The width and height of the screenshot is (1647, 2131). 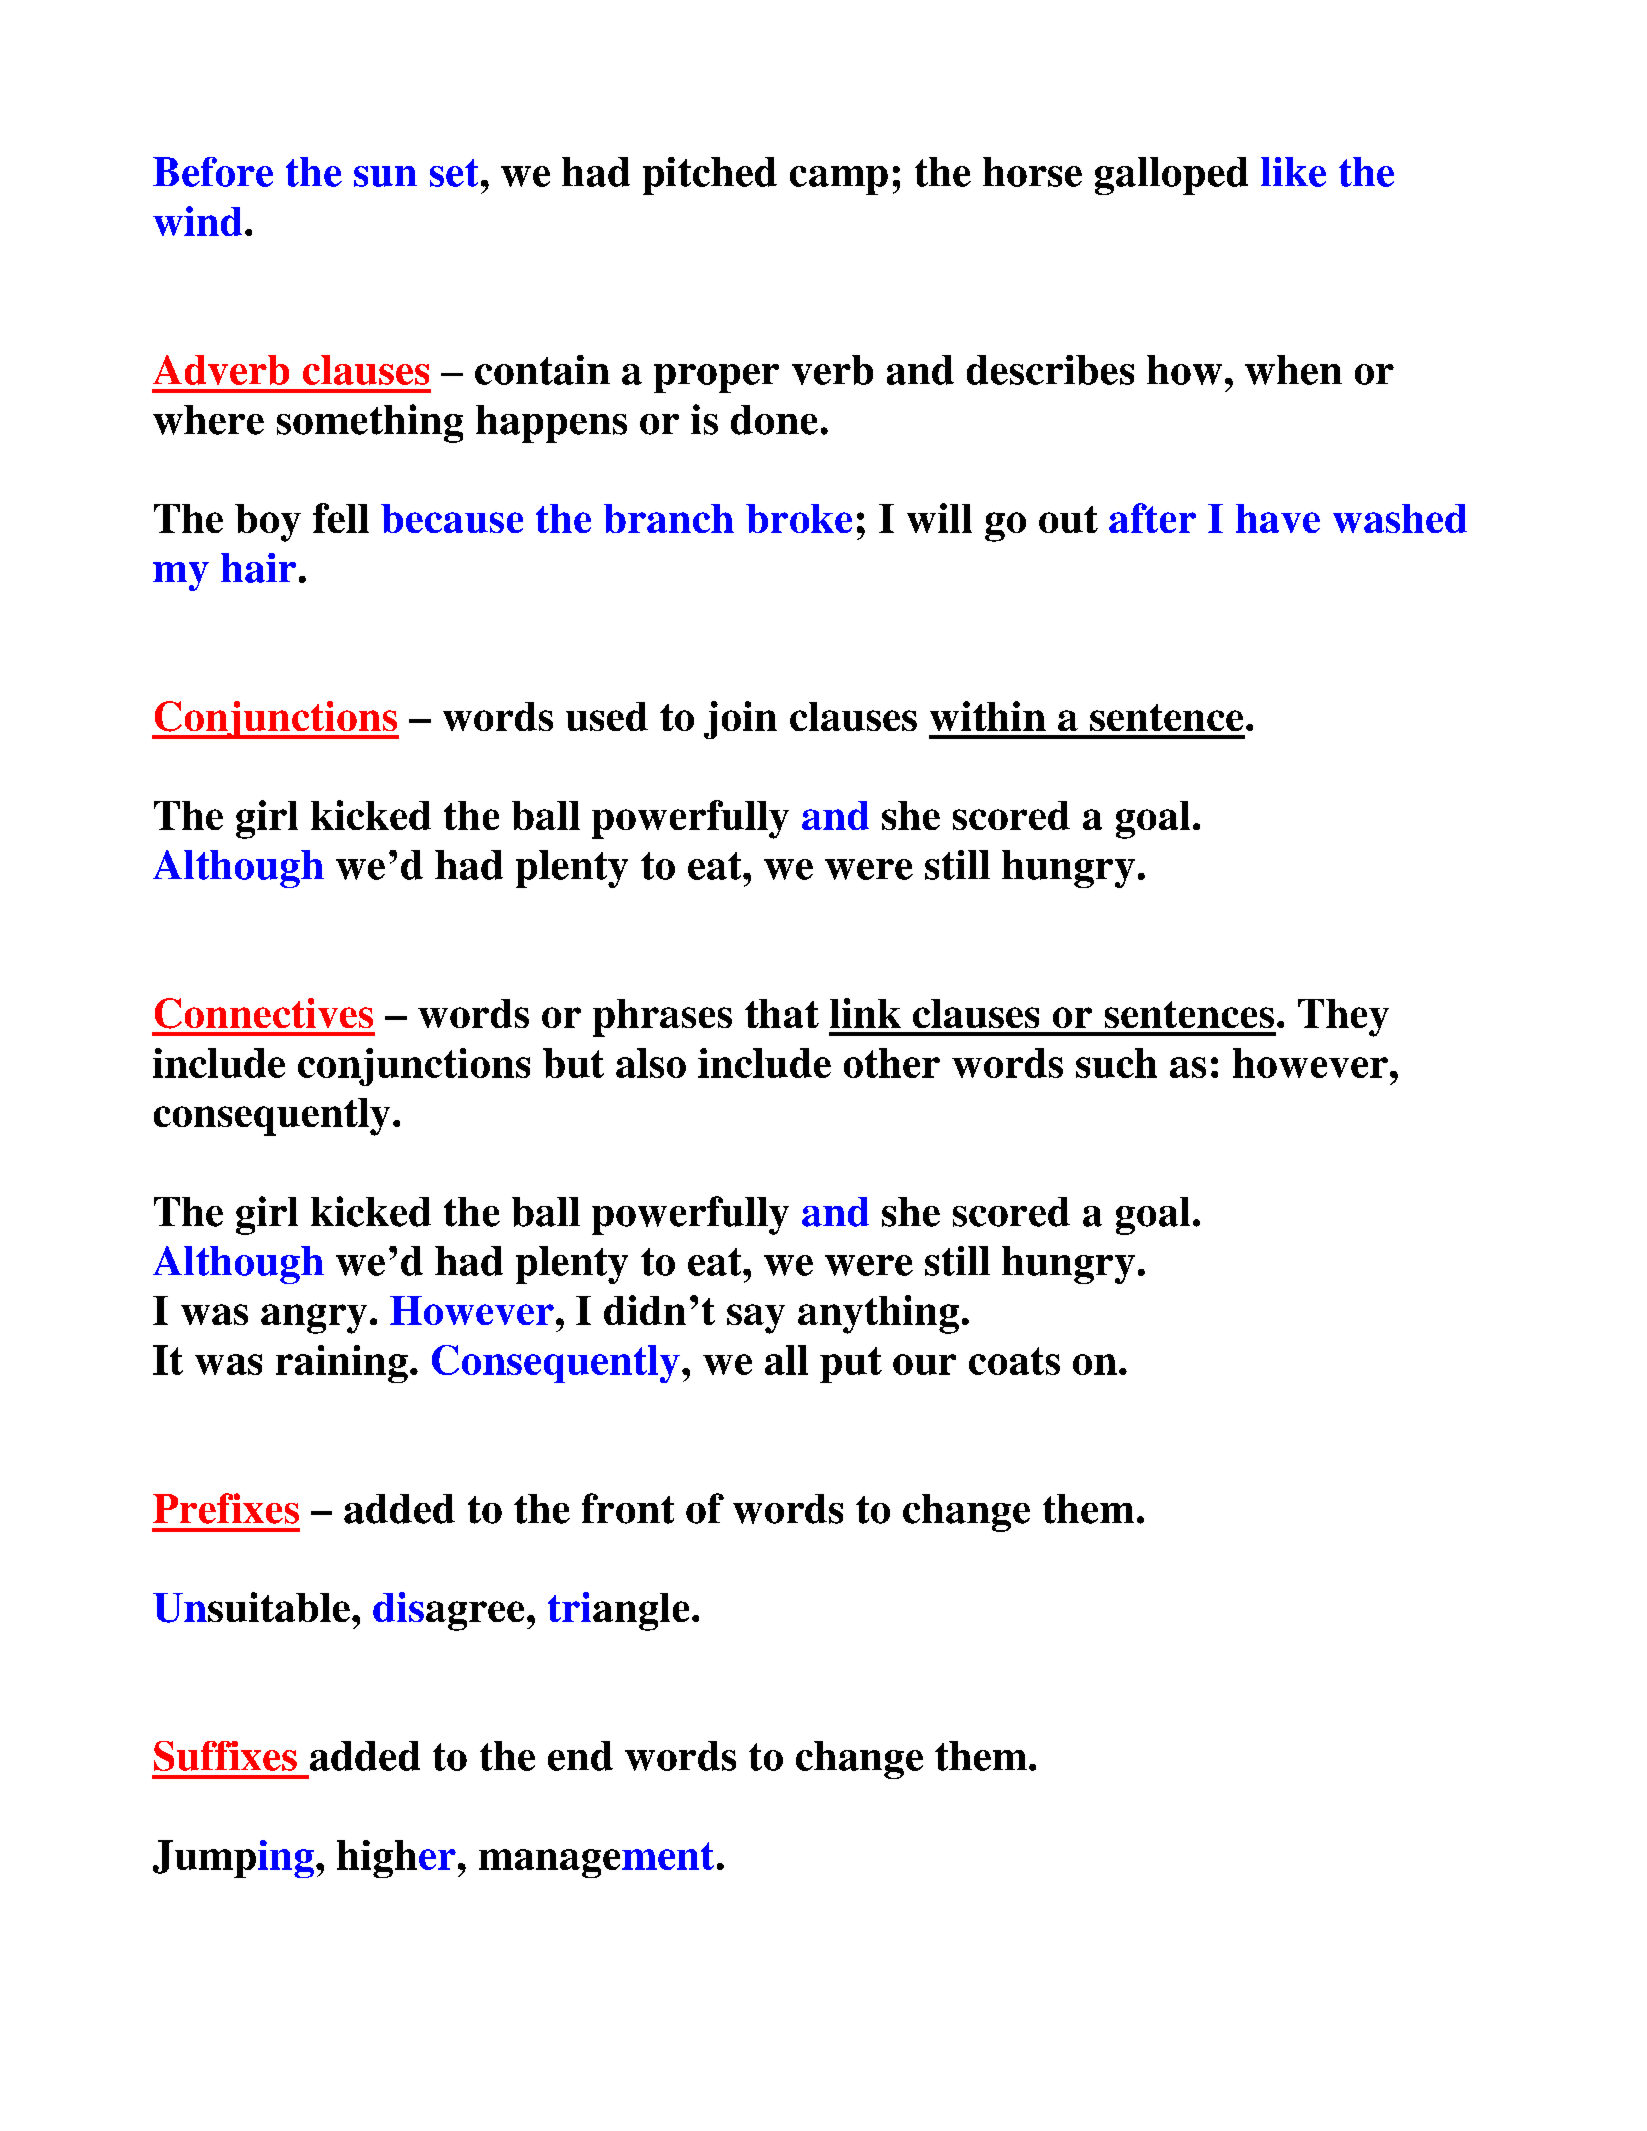 What do you see at coordinates (1343, 1018) in the screenshot?
I see `They` at bounding box center [1343, 1018].
